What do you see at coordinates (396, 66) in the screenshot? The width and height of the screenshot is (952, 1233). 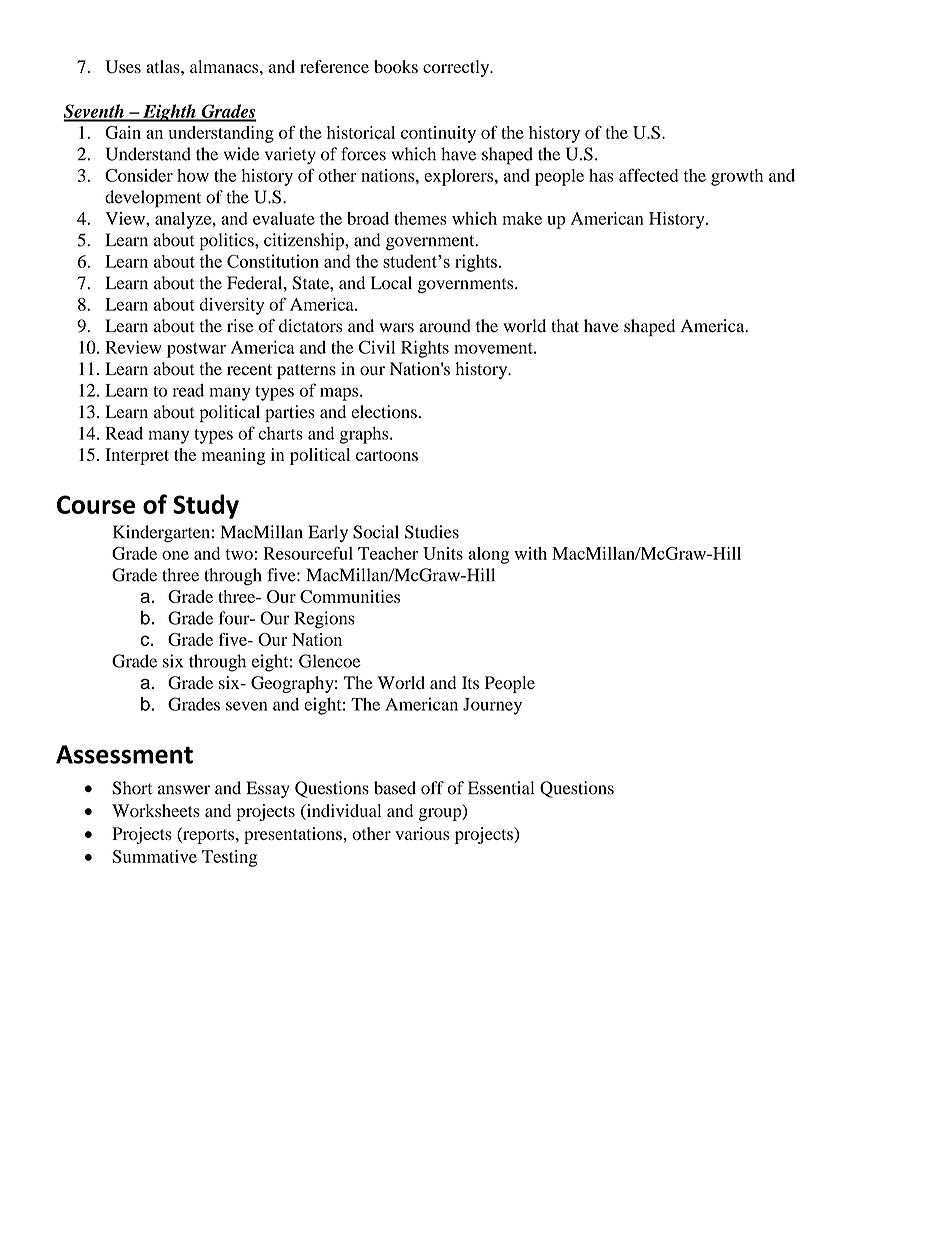 I see `books` at bounding box center [396, 66].
